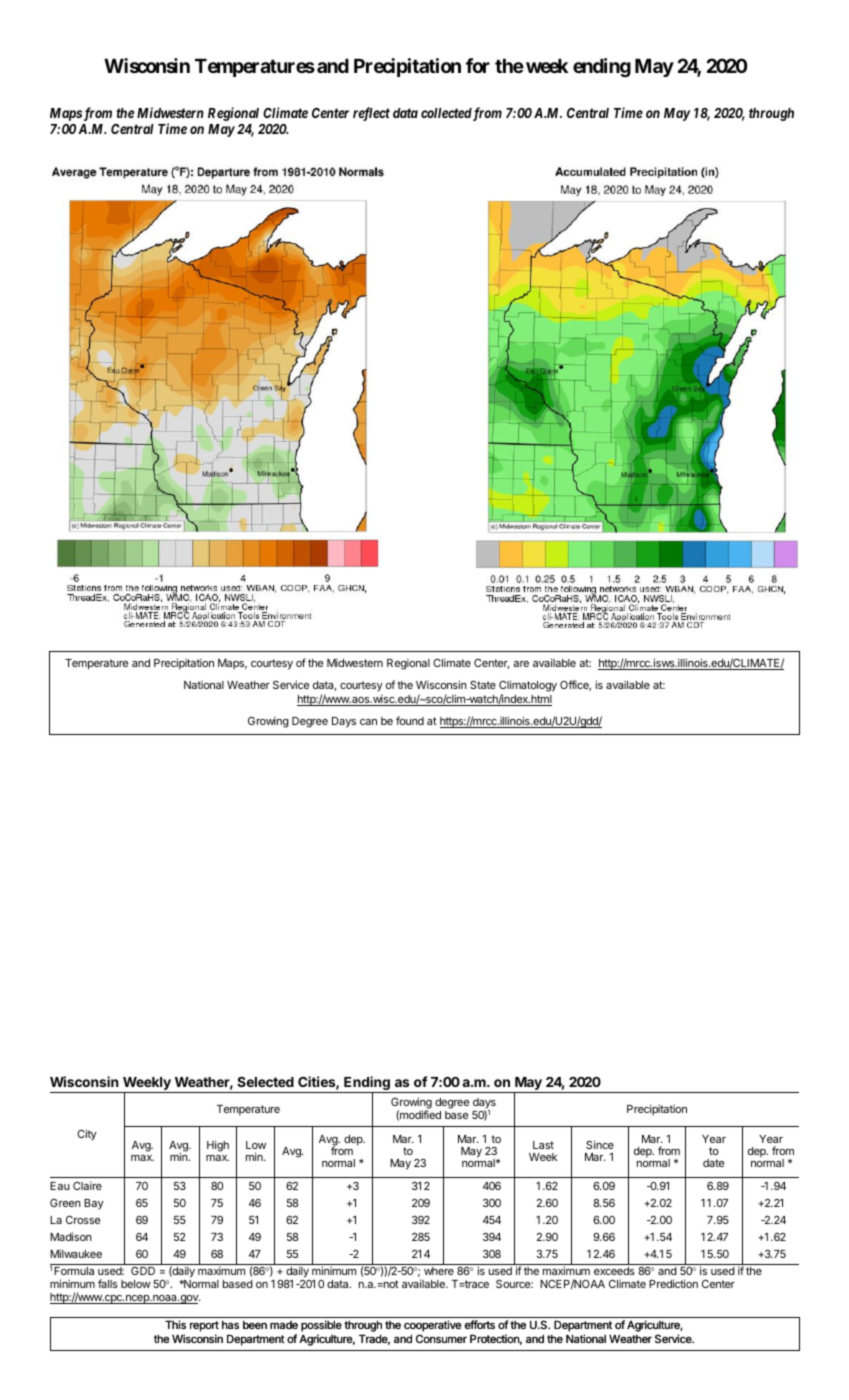 The image size is (849, 1400). Describe the element at coordinates (483, 684) in the document. I see `State` at that location.
